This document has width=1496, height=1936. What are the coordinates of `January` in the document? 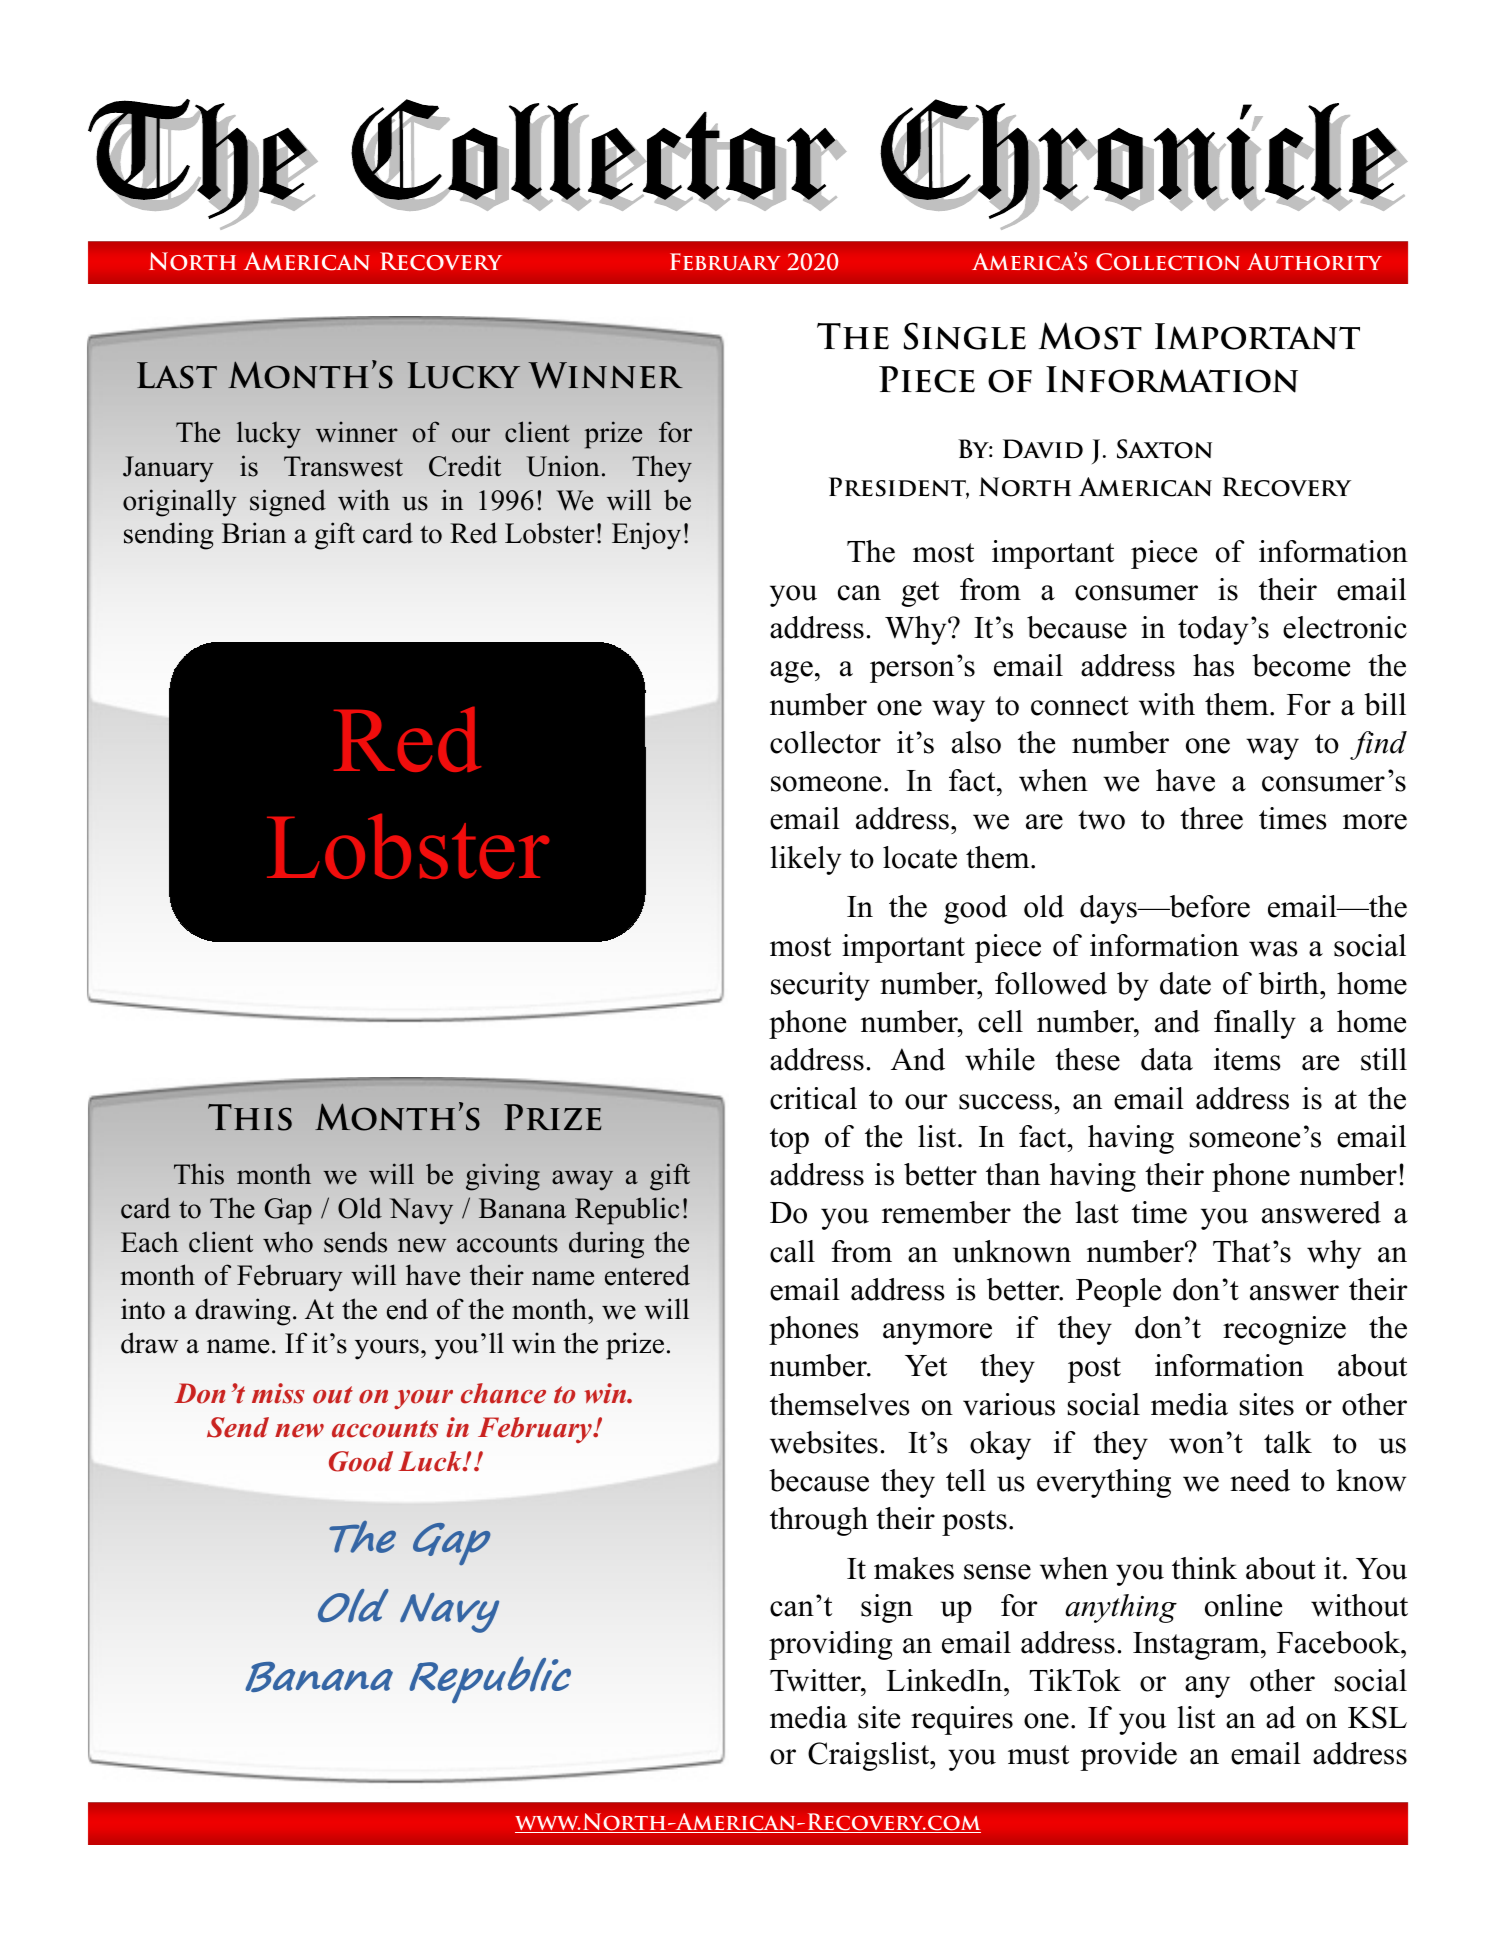 It's located at (168, 469).
